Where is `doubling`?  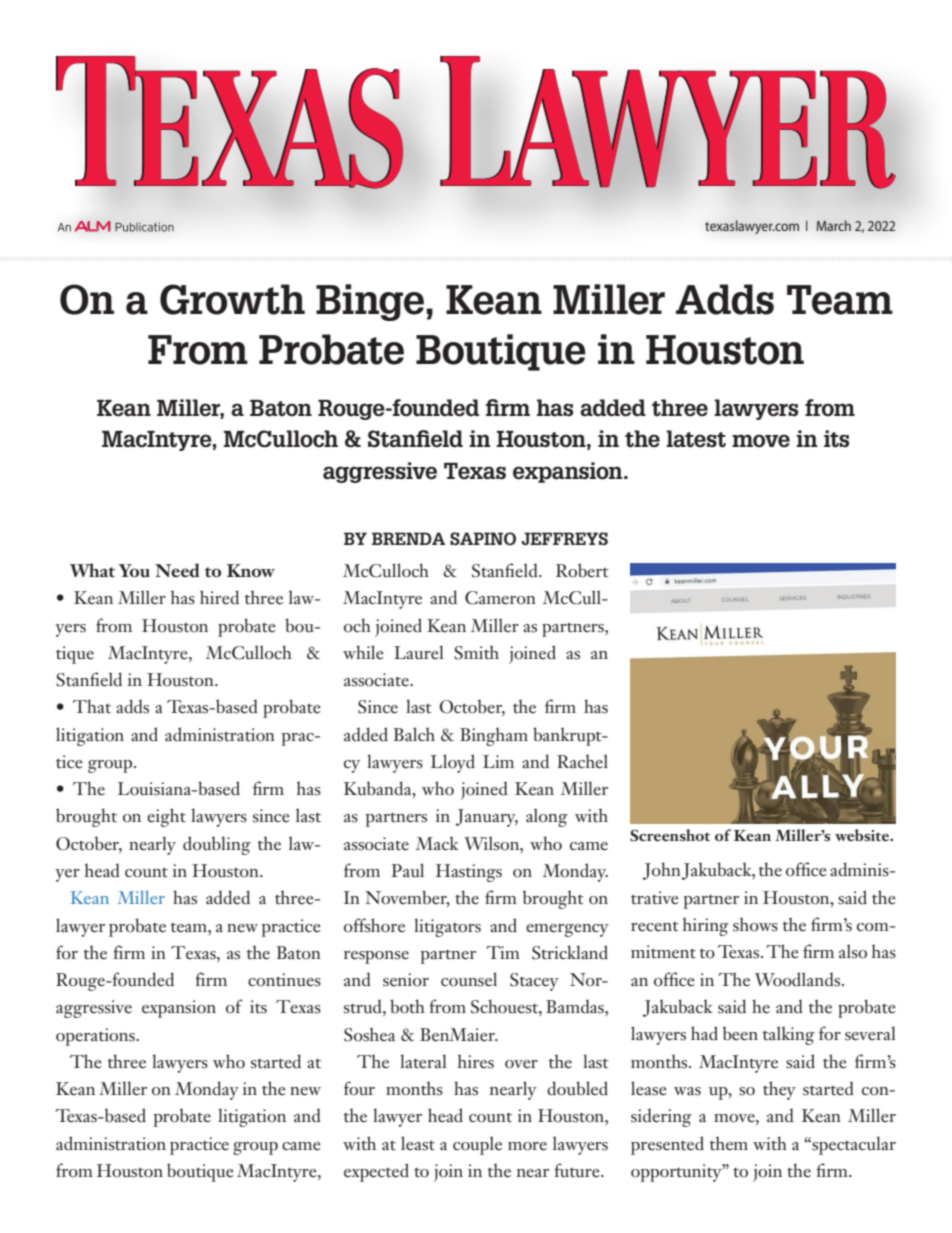 doubling is located at coordinates (217, 845).
